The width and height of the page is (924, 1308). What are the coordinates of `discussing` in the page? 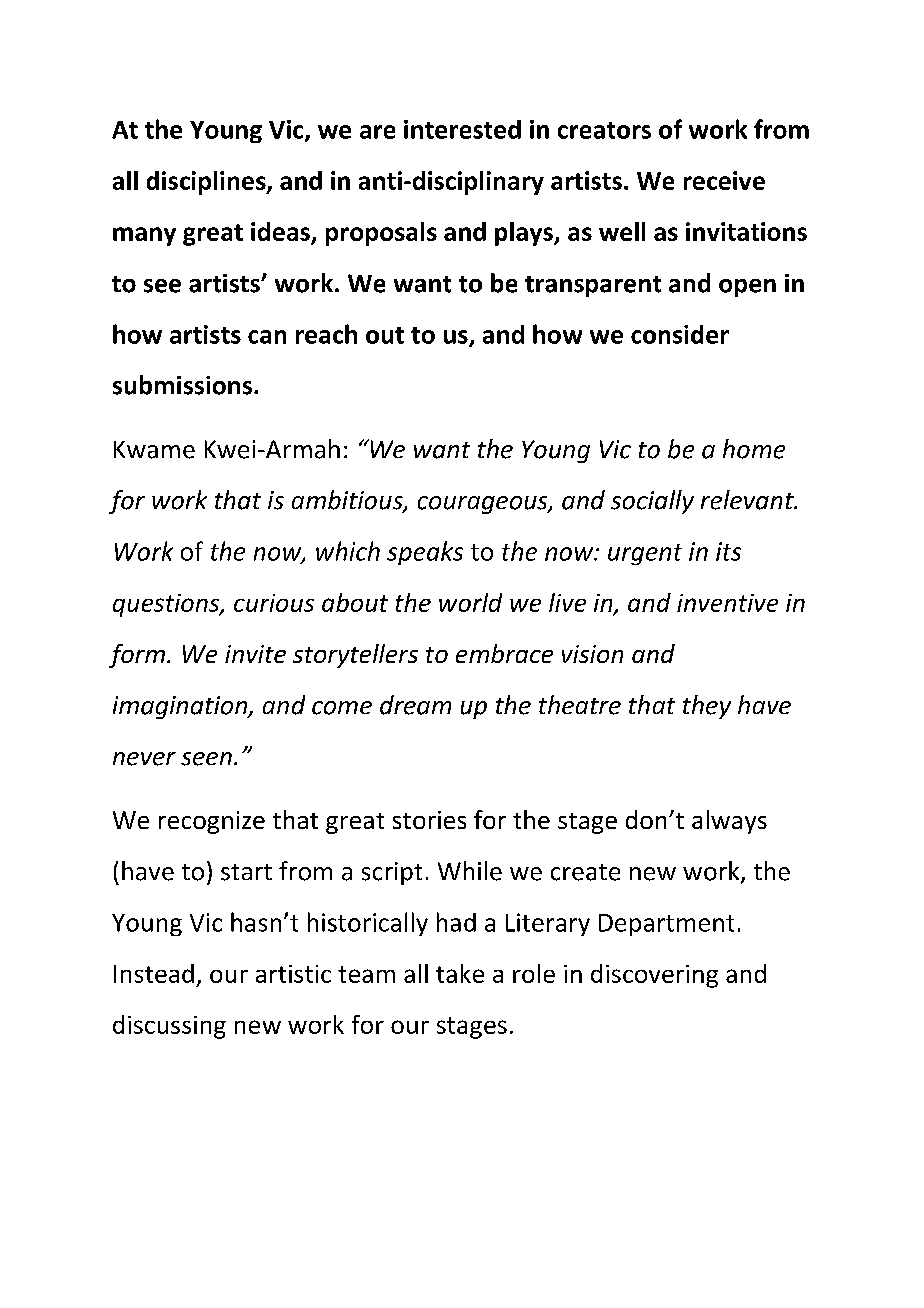 It's located at (169, 1027).
